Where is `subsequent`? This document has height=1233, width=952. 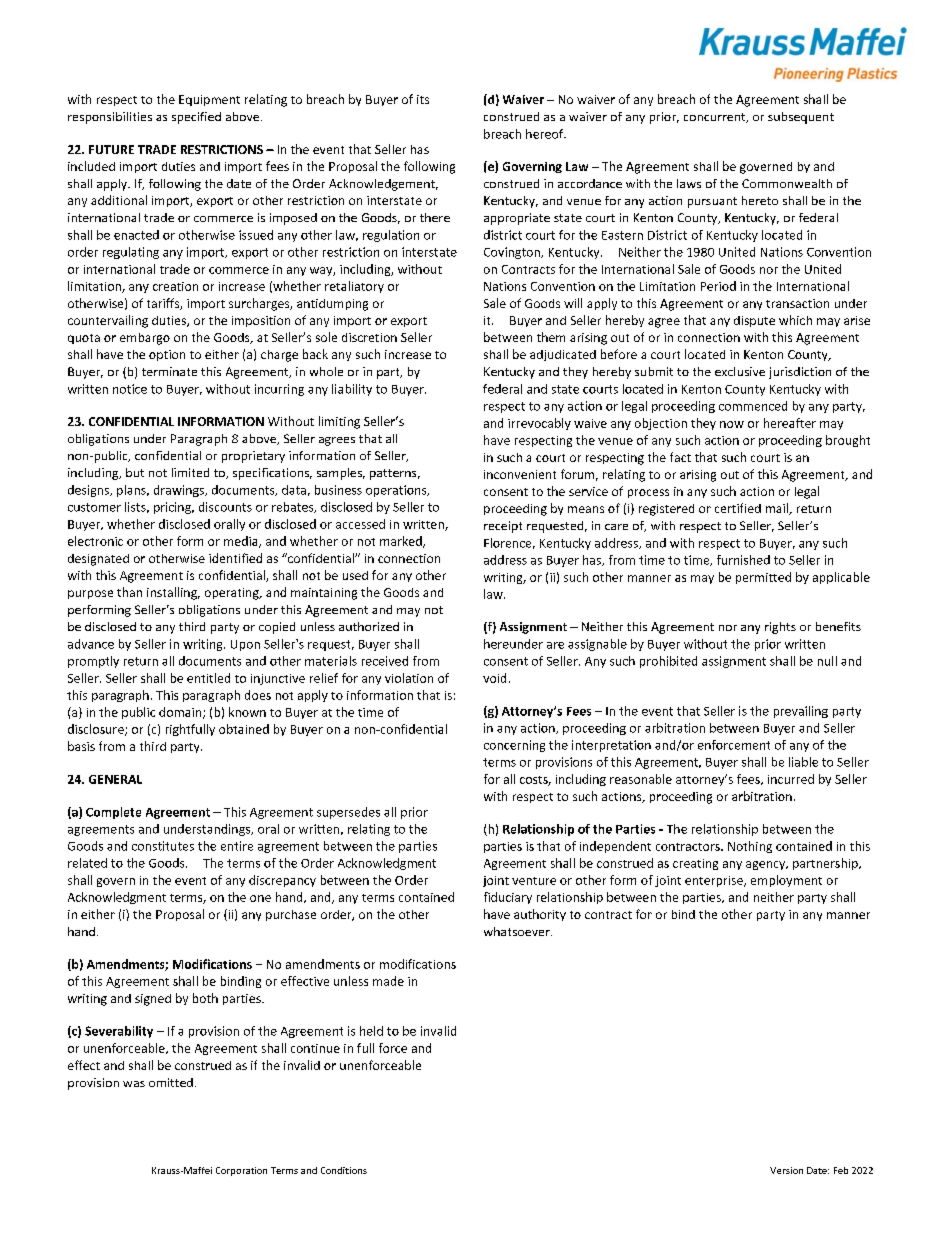 subsequent is located at coordinates (801, 118).
